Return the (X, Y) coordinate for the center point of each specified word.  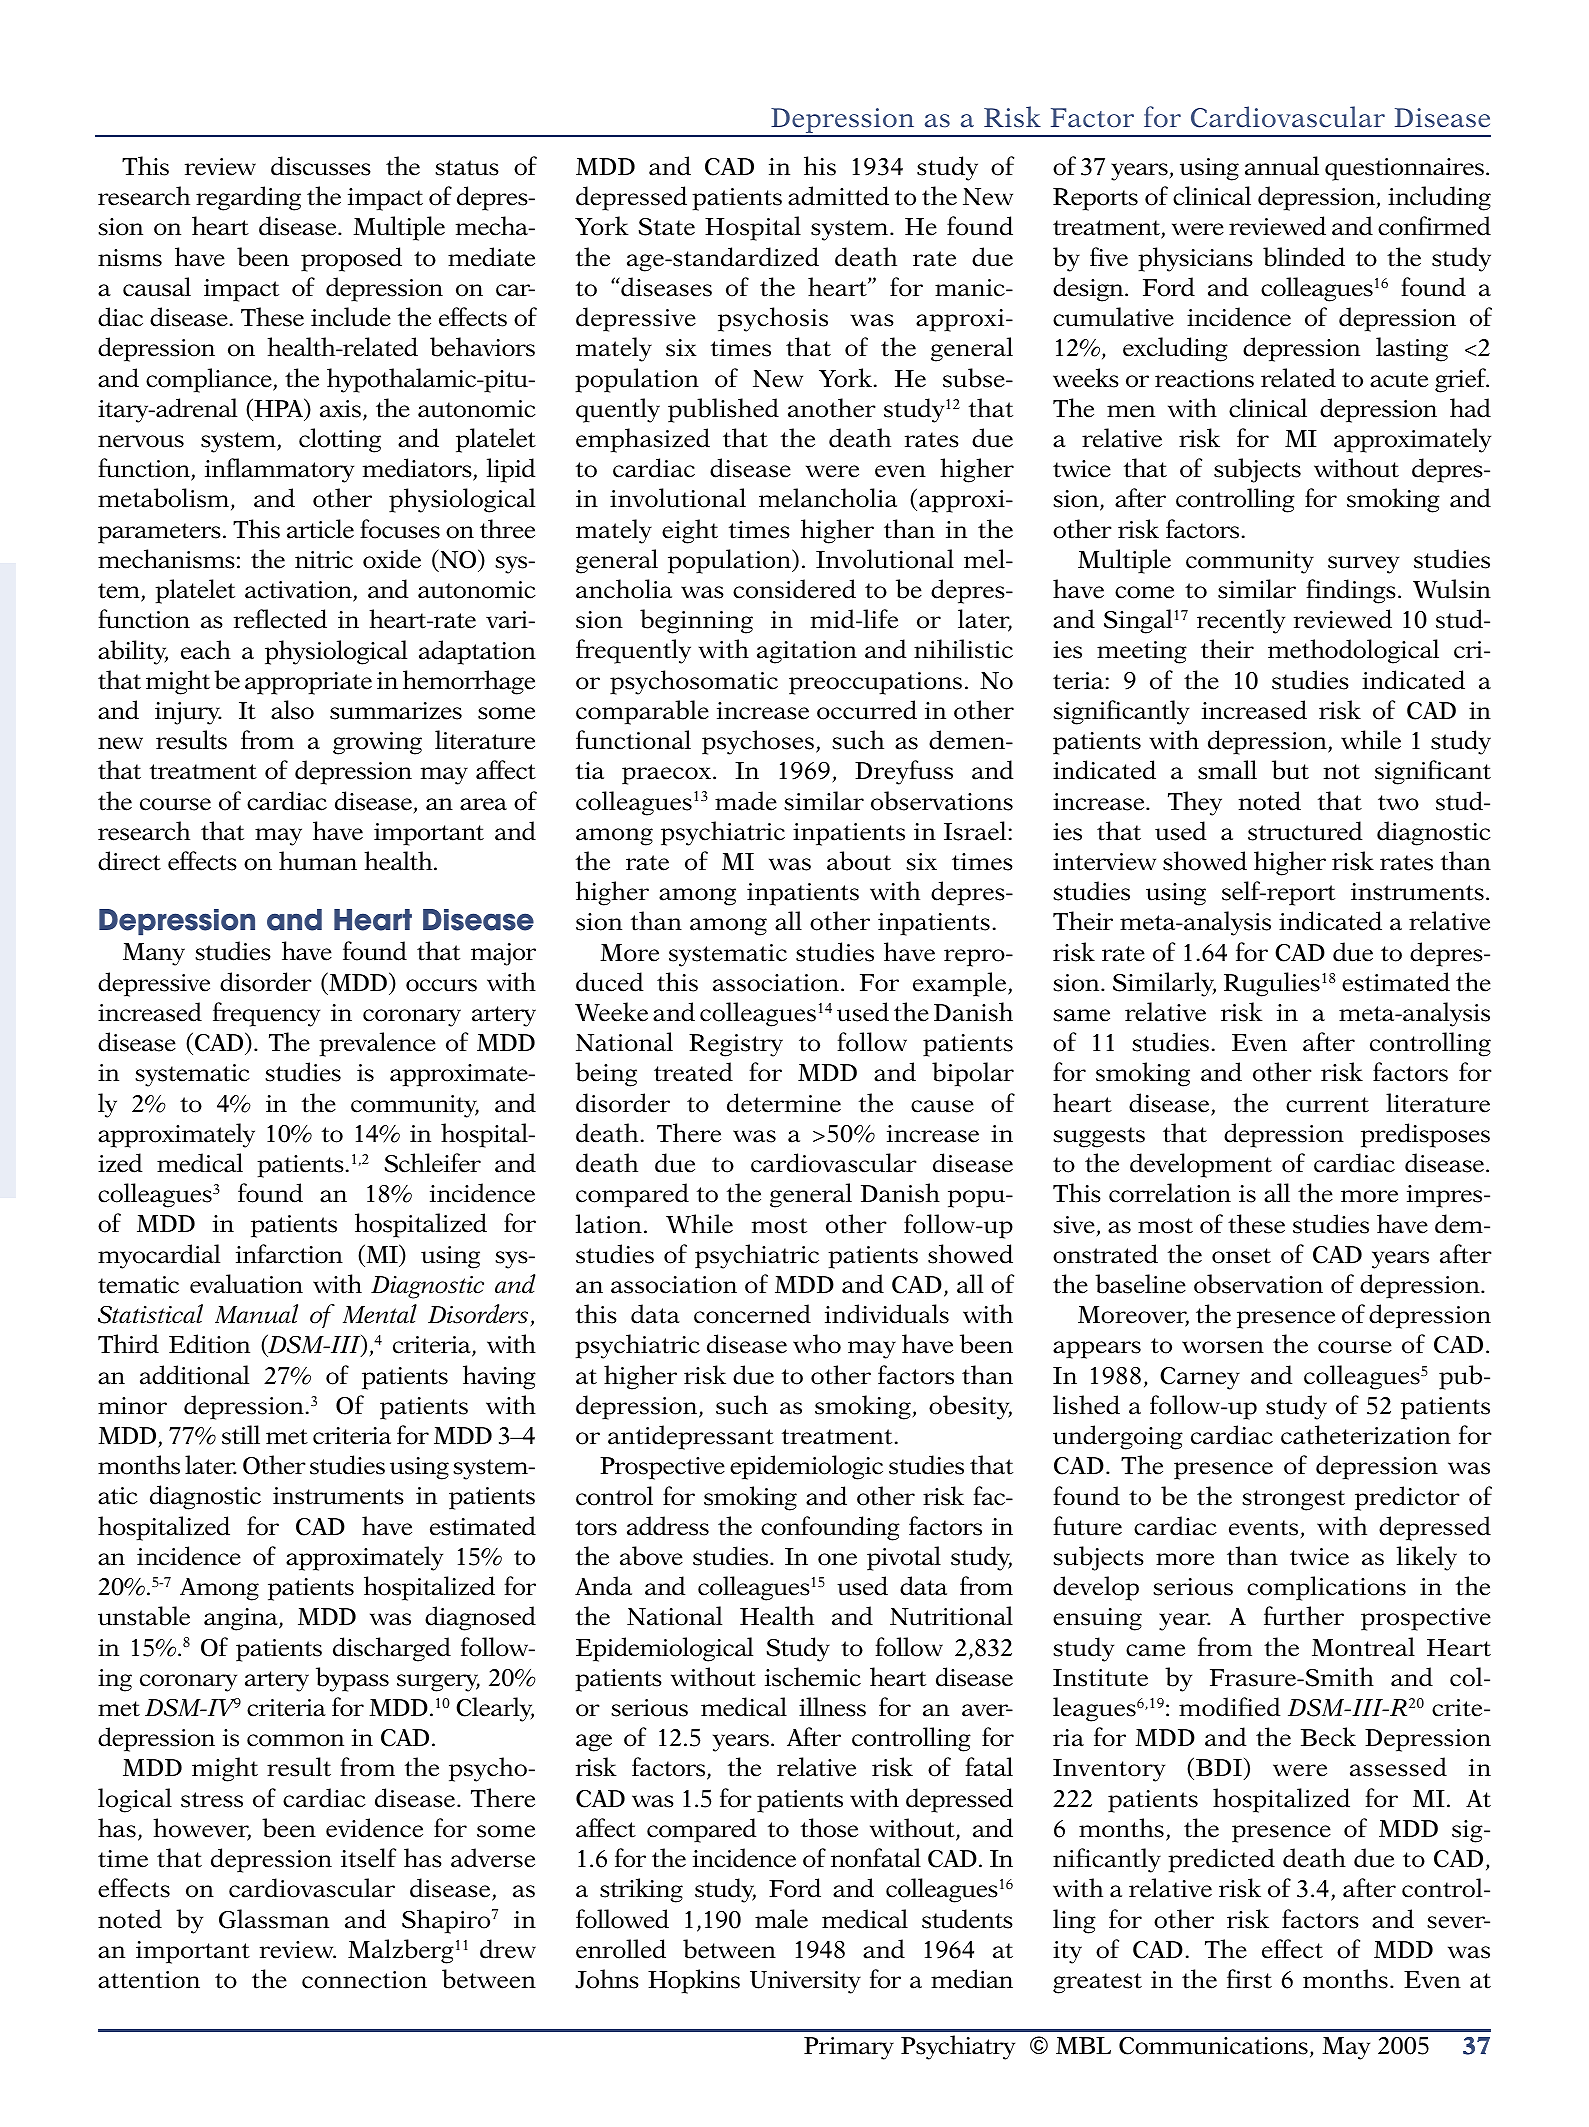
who (817, 1344)
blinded (1304, 257)
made (746, 801)
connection (364, 1980)
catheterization (1366, 1435)
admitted (838, 196)
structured (1305, 831)
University (805, 1982)
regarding (248, 198)
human (318, 861)
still (241, 1435)
